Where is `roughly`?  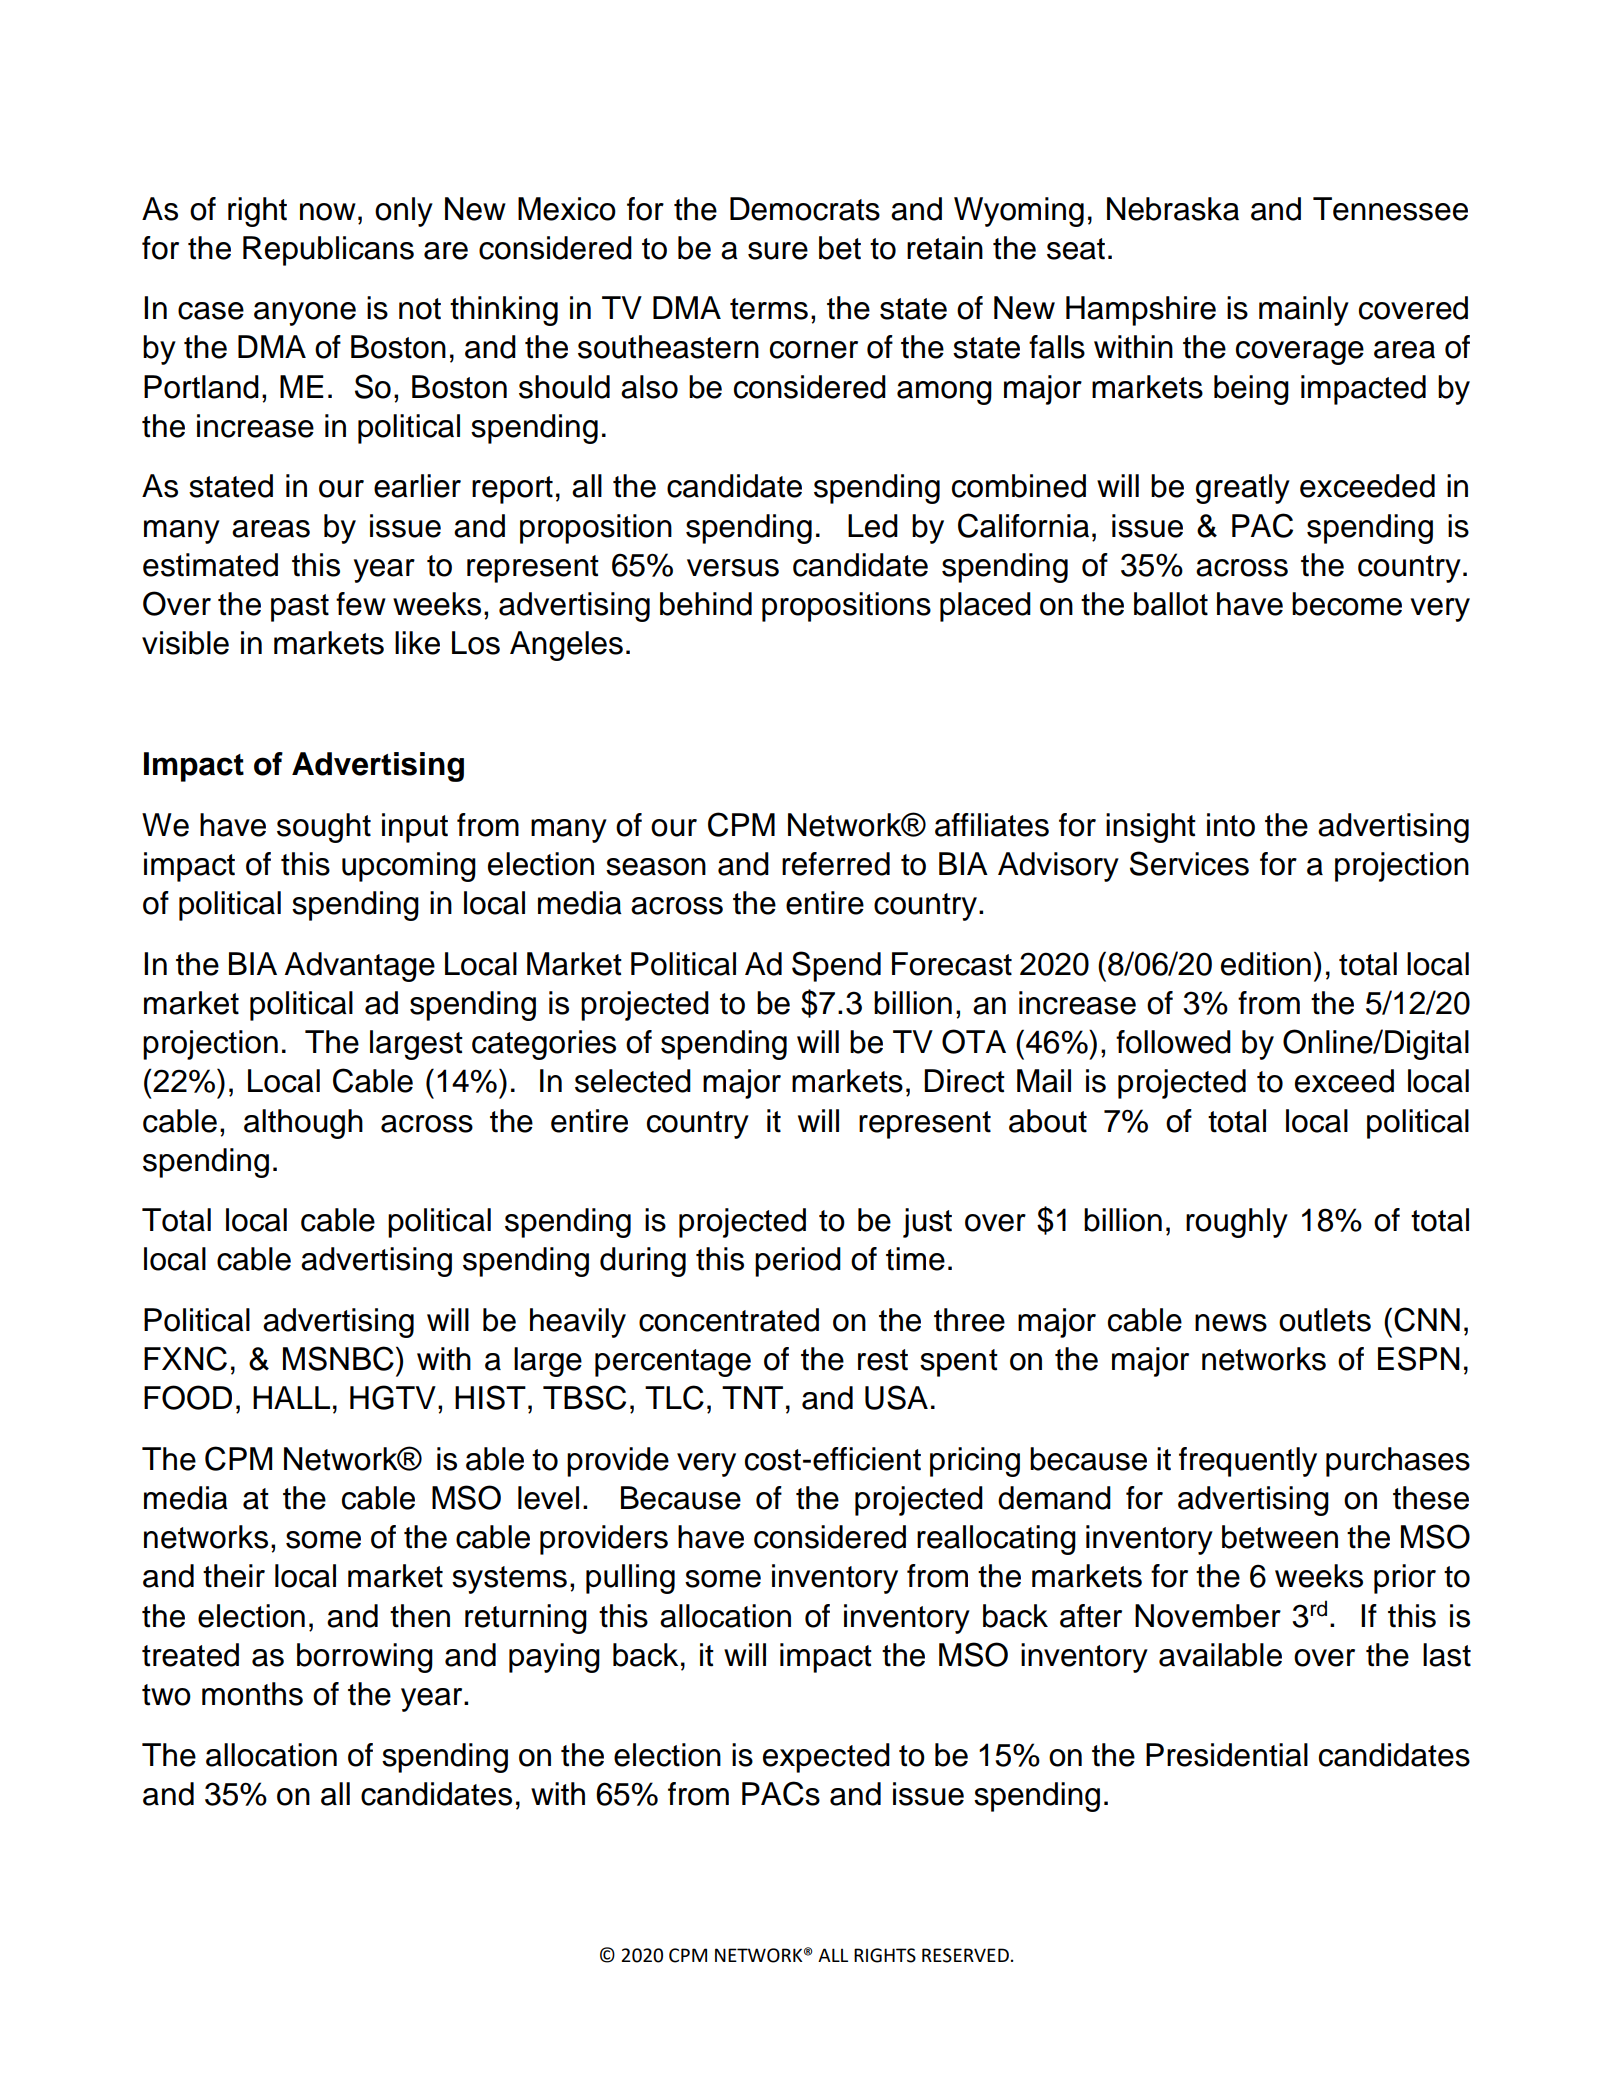 roughly is located at coordinates (1237, 1223).
